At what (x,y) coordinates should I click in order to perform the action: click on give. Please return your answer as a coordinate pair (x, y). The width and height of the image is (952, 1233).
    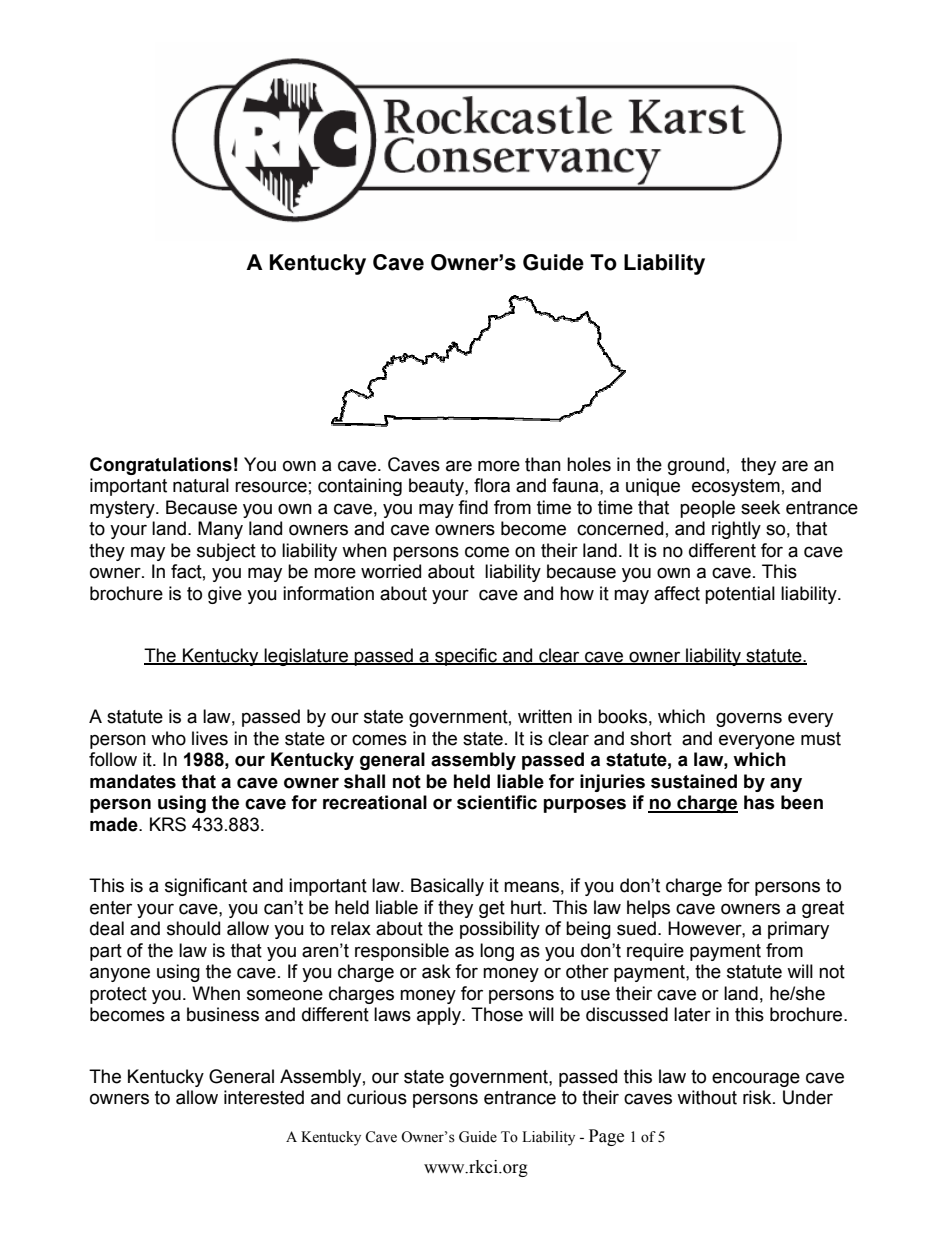
    Looking at the image, I should click on (225, 595).
